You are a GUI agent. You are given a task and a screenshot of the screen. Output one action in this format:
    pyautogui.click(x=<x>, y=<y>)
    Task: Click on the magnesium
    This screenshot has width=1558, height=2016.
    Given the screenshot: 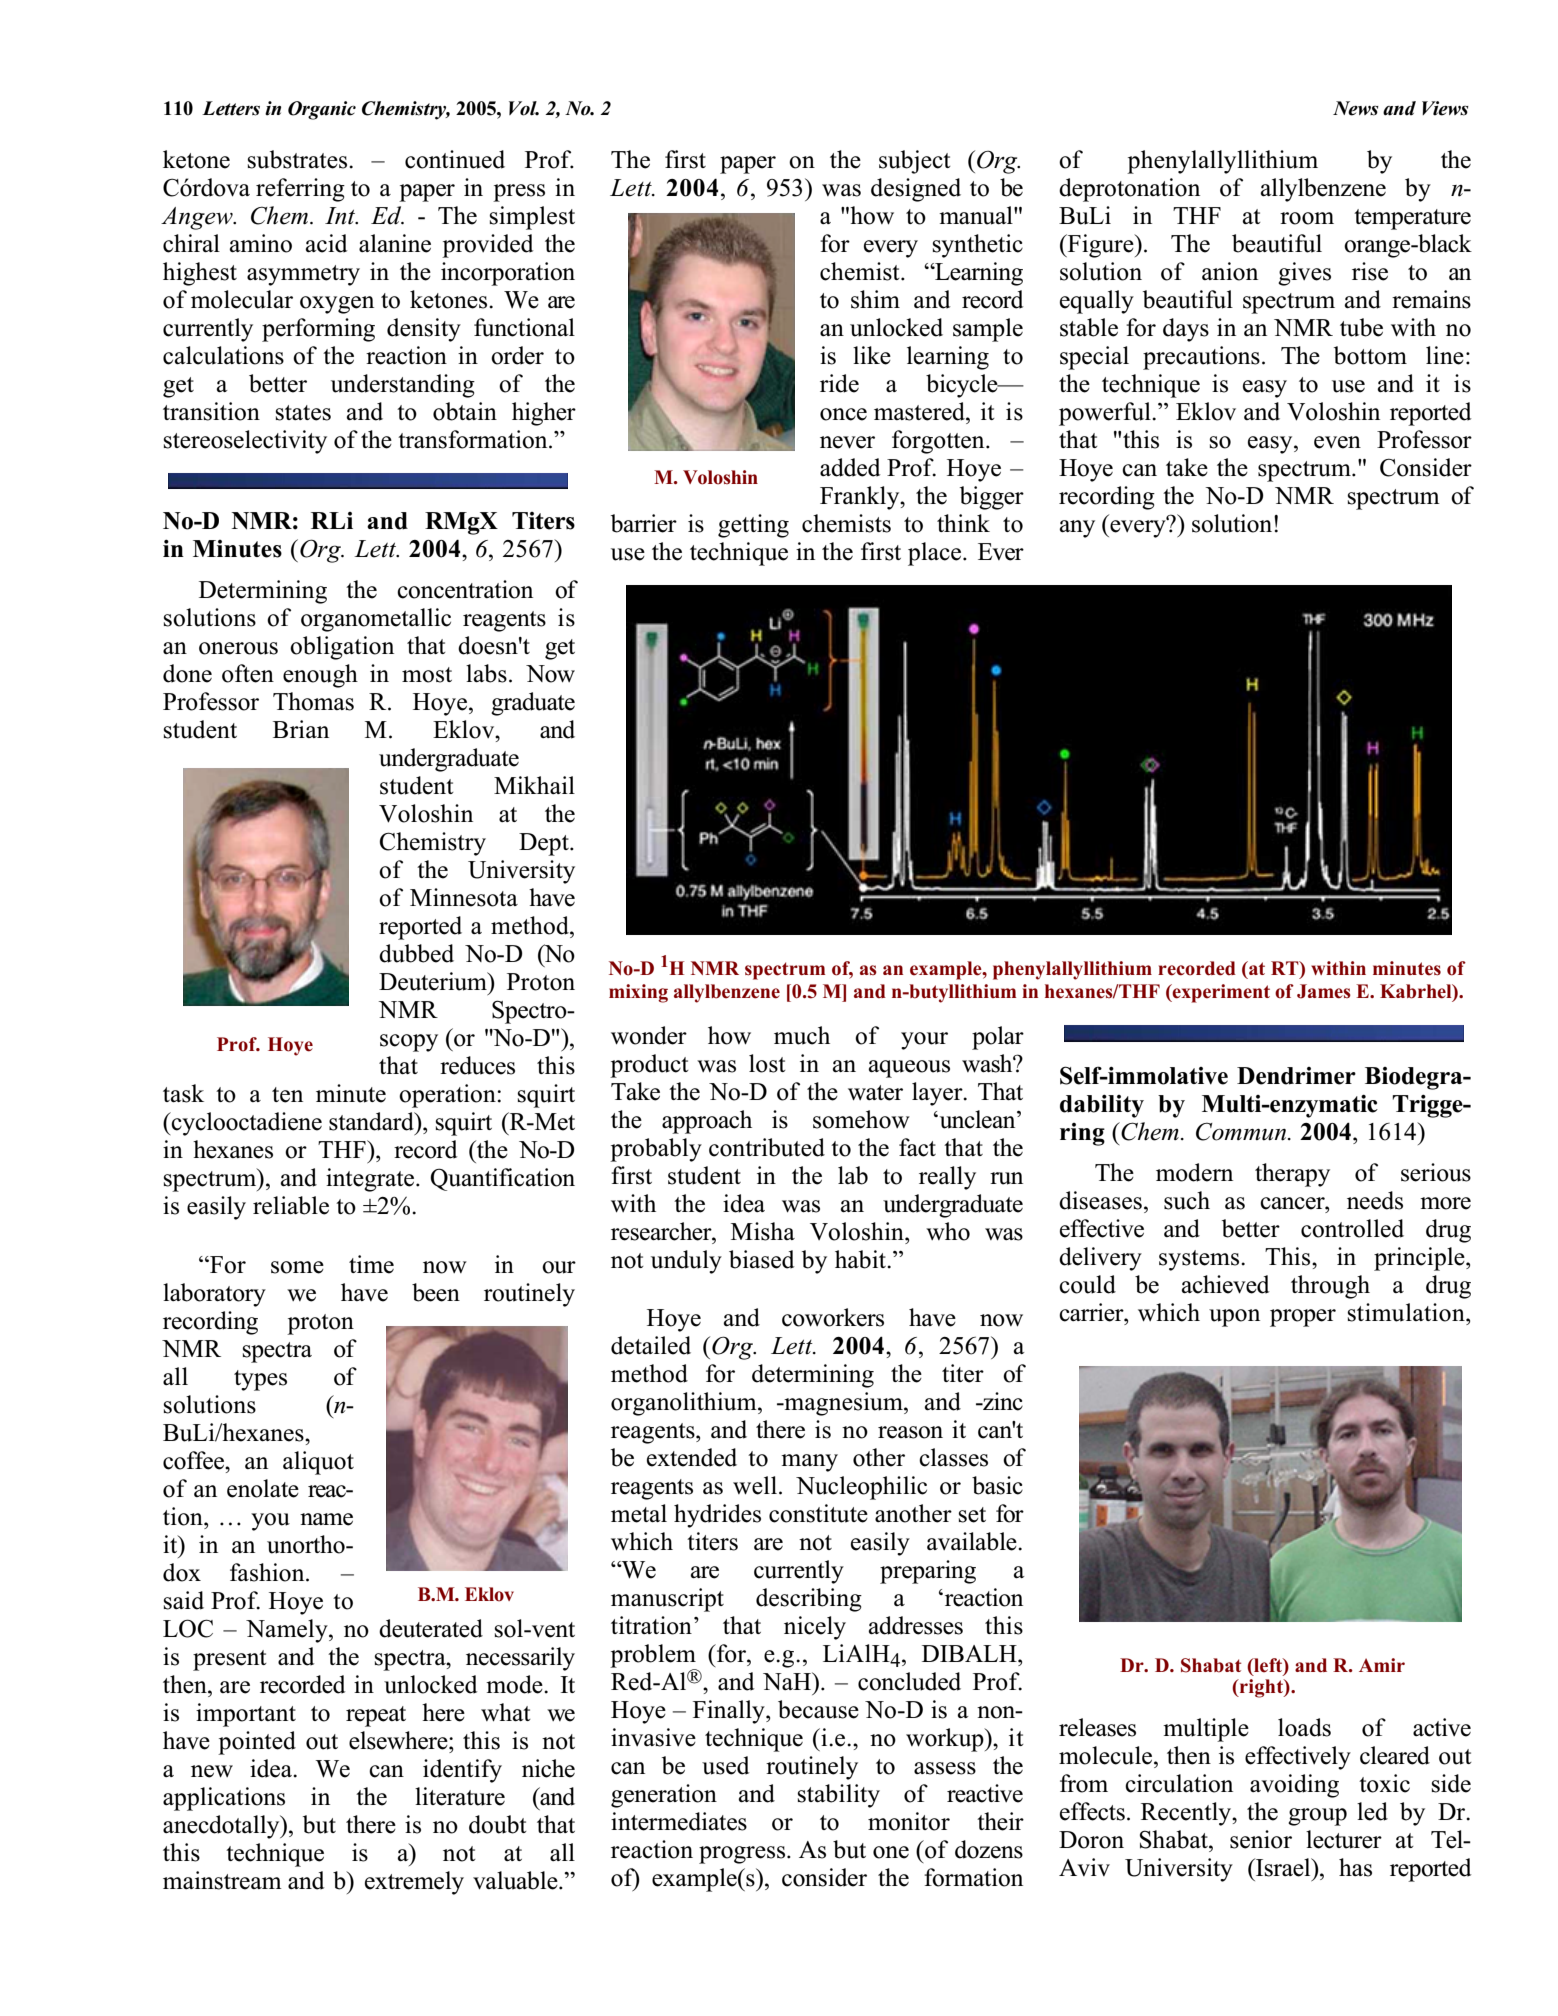 What is the action you would take?
    pyautogui.click(x=843, y=1404)
